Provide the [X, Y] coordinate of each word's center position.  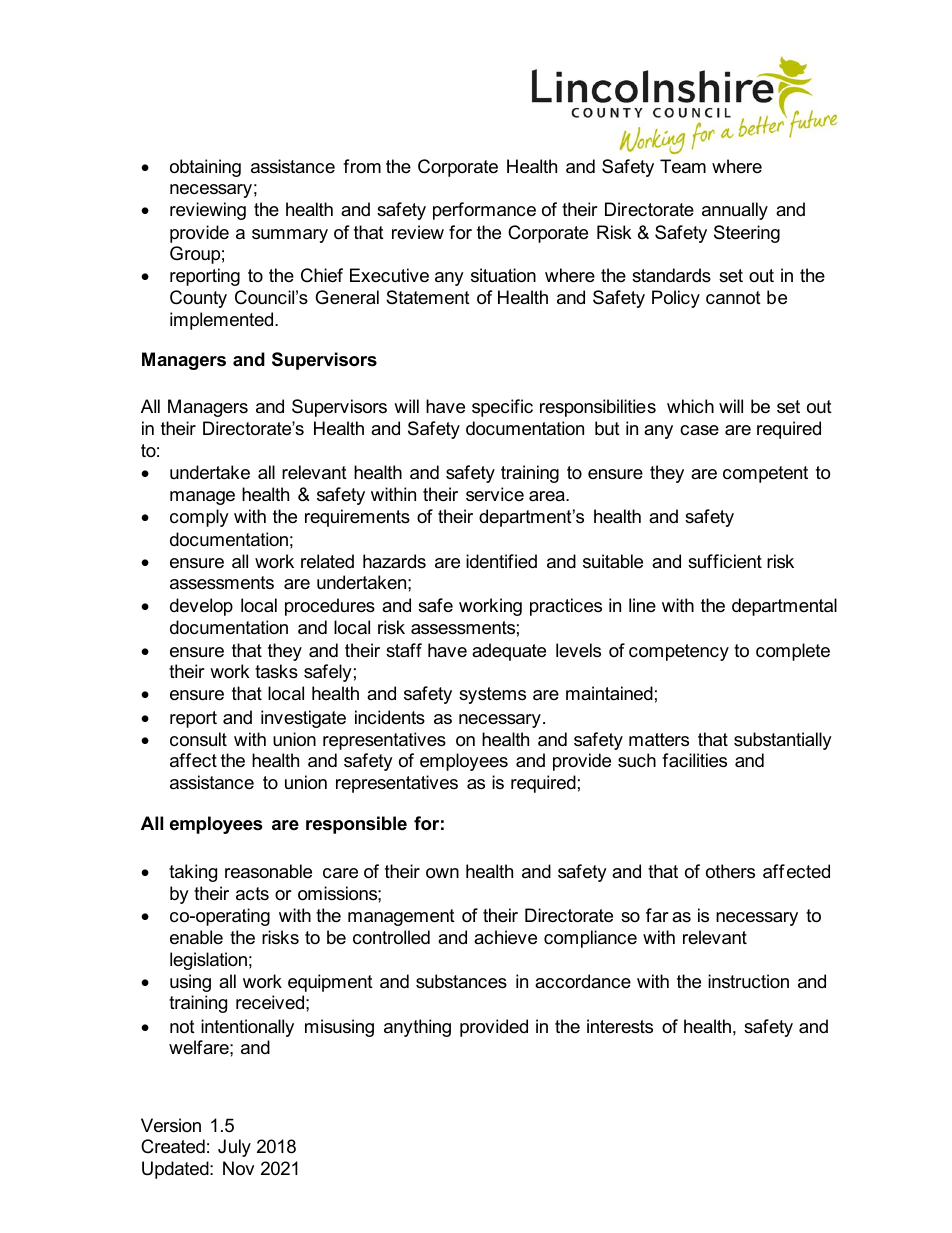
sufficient [725, 561]
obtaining [205, 168]
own [442, 873]
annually [735, 211]
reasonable [268, 871]
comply [199, 518]
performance [484, 211]
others [730, 871]
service [495, 494]
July [234, 1148]
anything [417, 1028]
